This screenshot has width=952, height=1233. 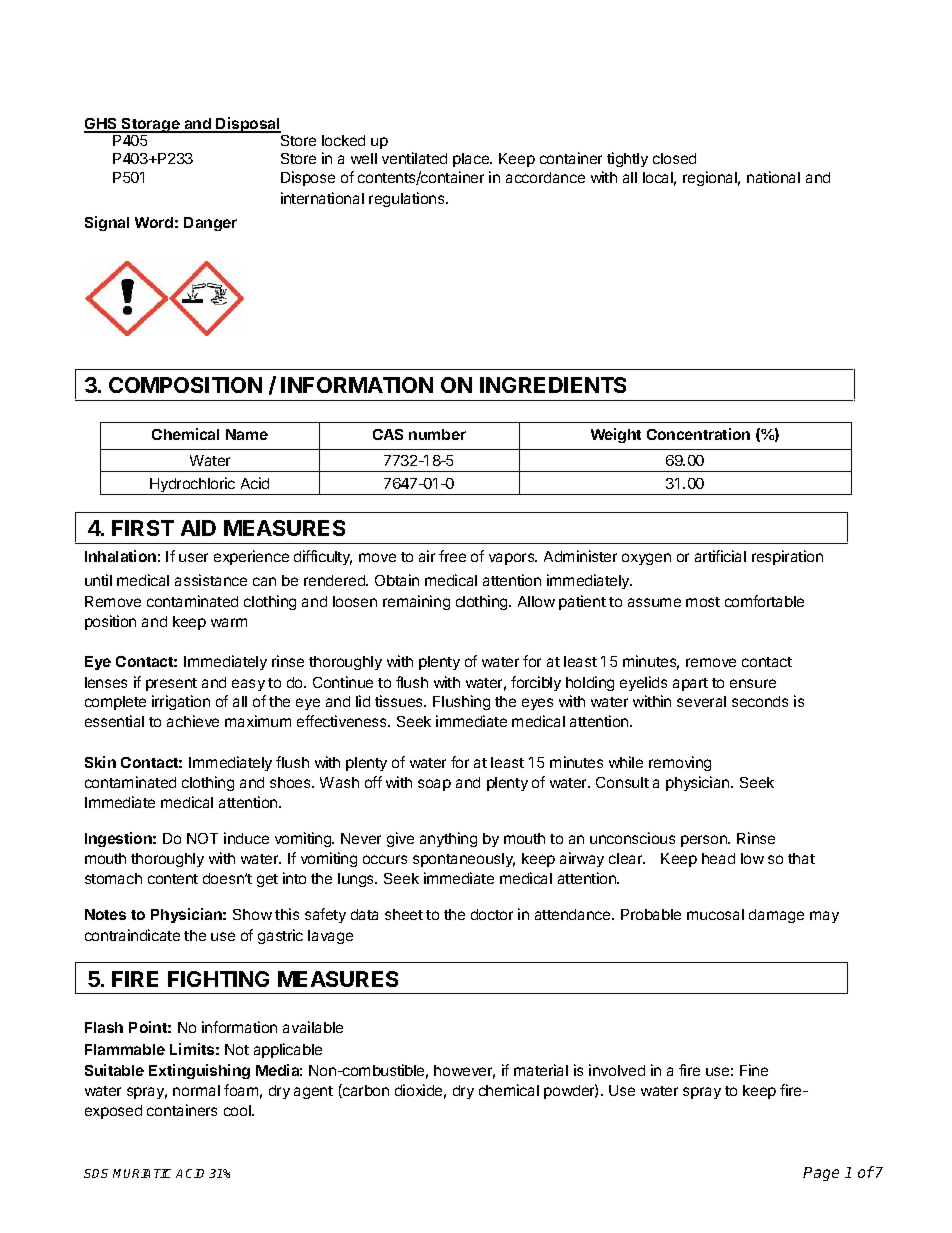 What do you see at coordinates (821, 1174) in the screenshot?
I see `Page` at bounding box center [821, 1174].
